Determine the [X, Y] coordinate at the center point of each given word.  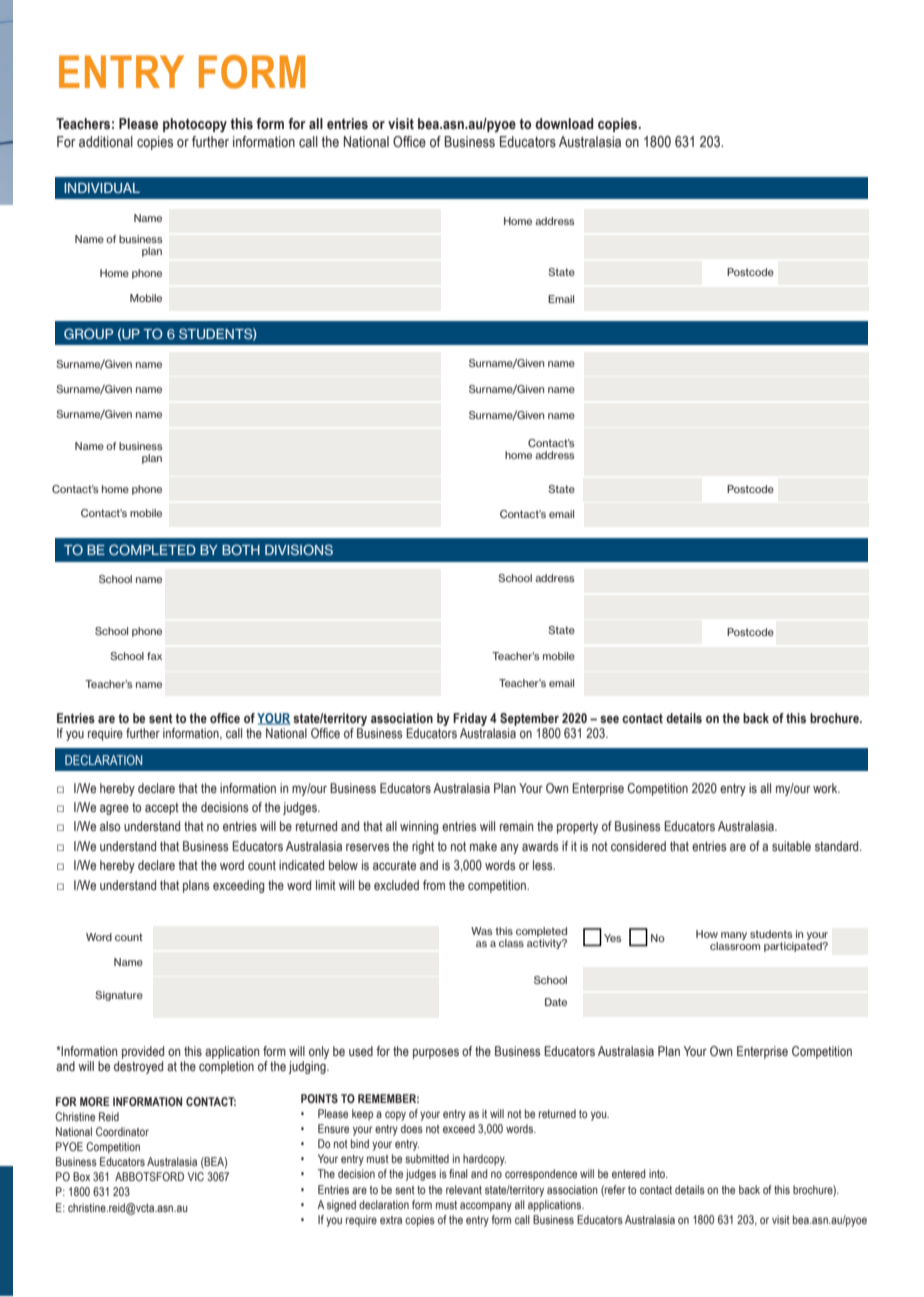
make [483, 846]
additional [106, 142]
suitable [791, 846]
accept [162, 809]
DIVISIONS [299, 549]
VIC [196, 1176]
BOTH [241, 549]
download [564, 124]
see [609, 720]
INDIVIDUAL [102, 188]
